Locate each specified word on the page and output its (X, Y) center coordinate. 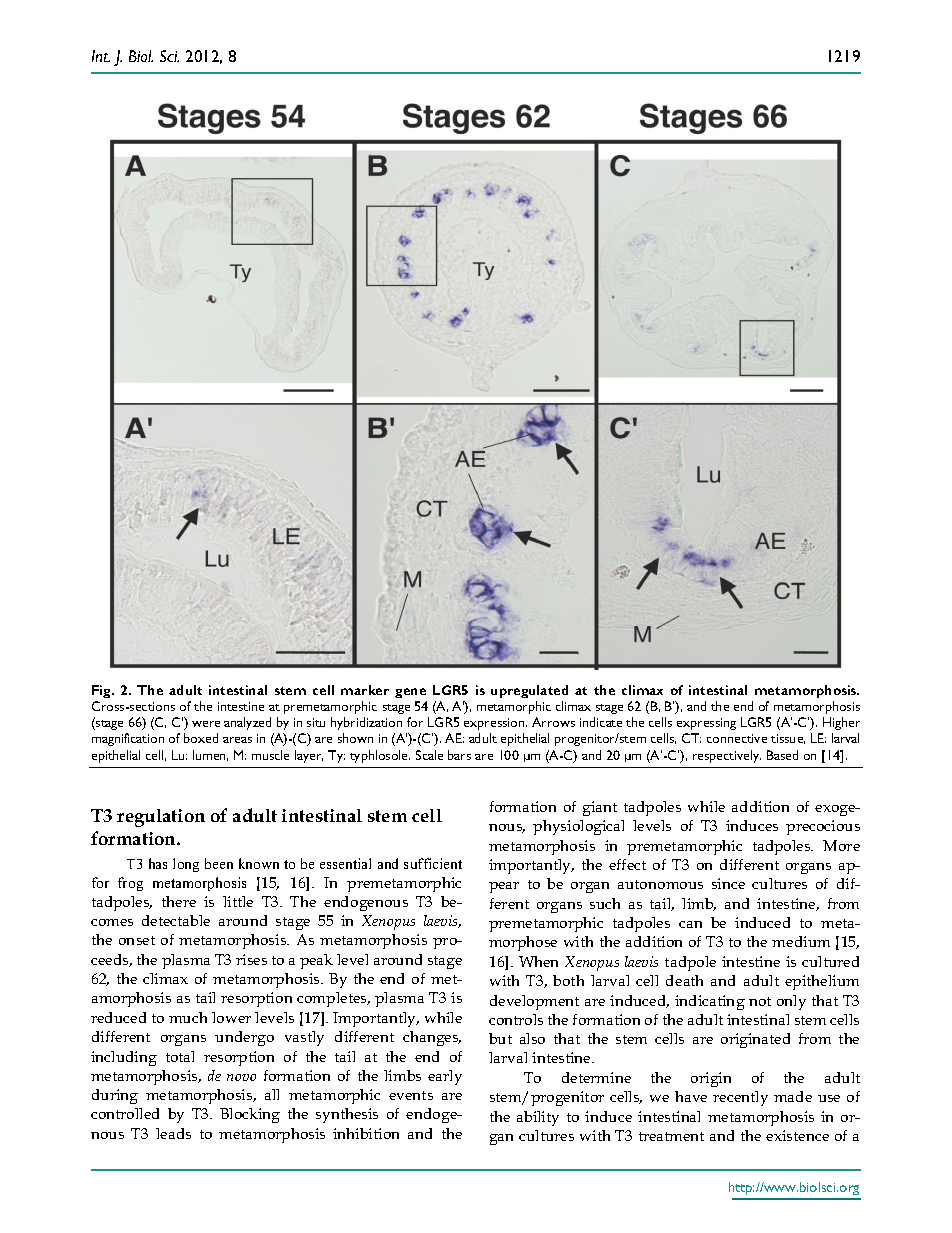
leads (173, 1133)
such (605, 903)
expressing (706, 724)
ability (538, 1118)
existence (797, 1135)
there (179, 901)
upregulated (529, 691)
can (690, 924)
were (206, 724)
